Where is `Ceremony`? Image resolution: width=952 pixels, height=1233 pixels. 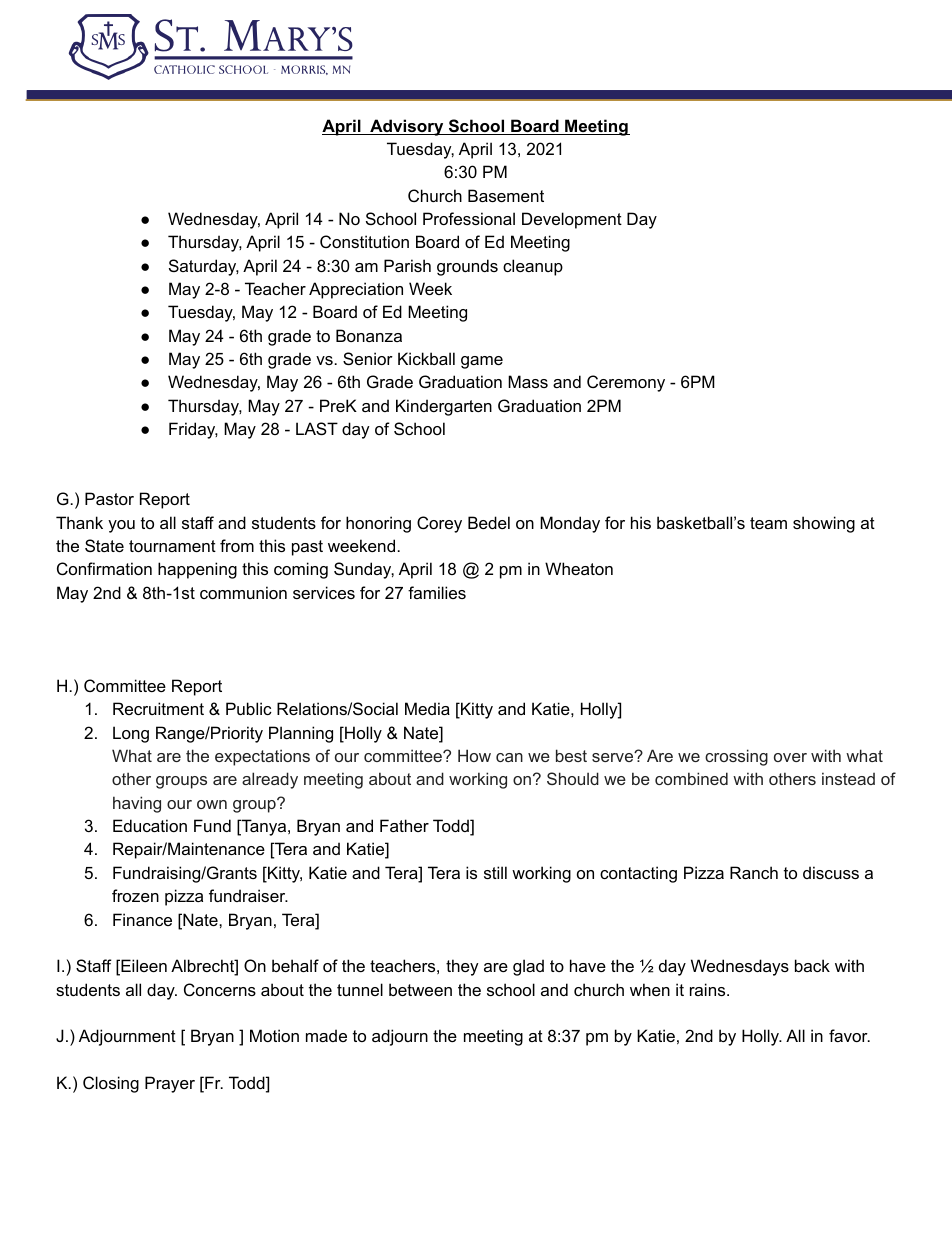
Ceremony is located at coordinates (626, 383).
